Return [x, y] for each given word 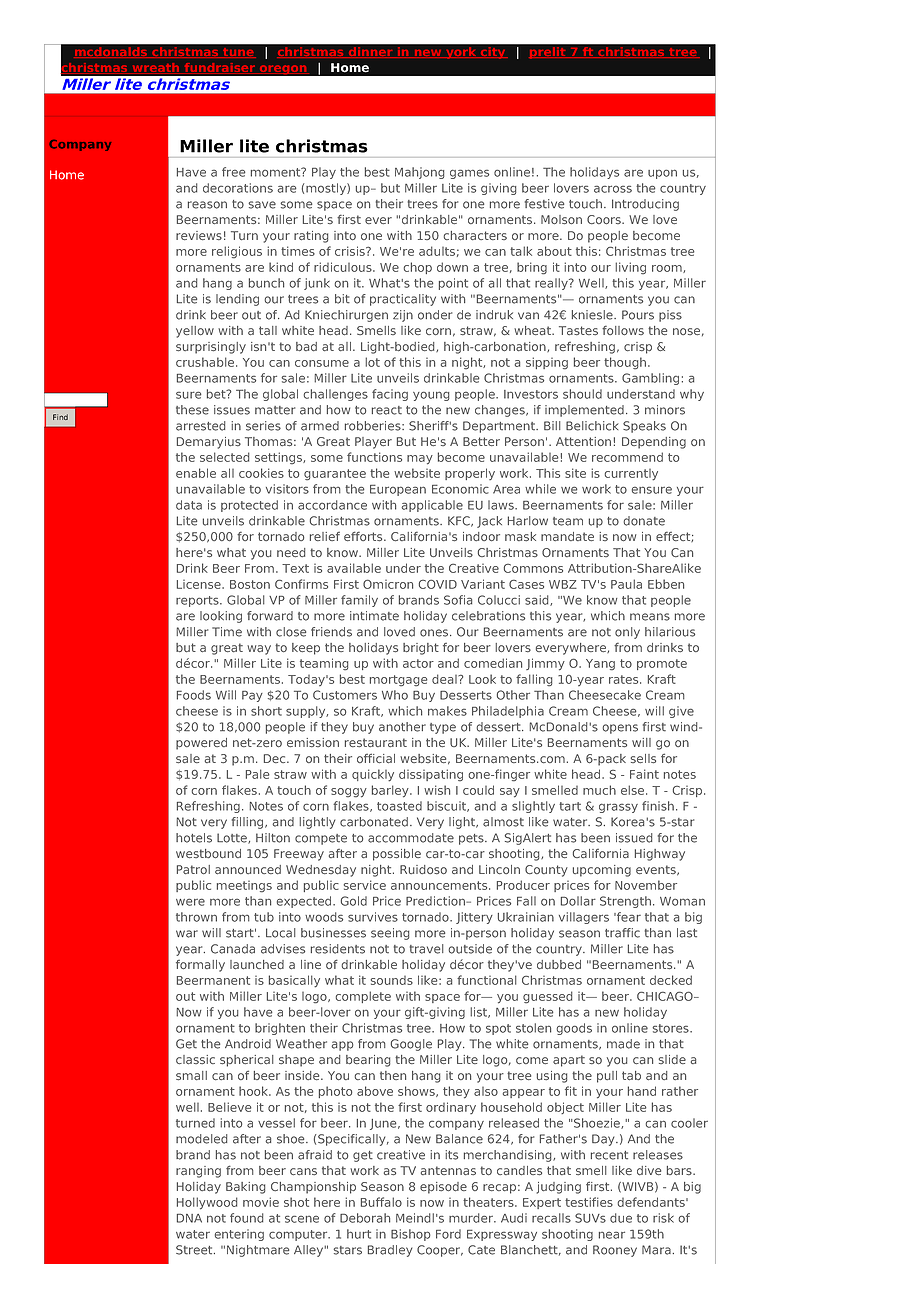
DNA [189, 1218]
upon [662, 174]
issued [634, 838]
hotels [194, 838]
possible [397, 855]
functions [374, 457]
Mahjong [420, 173]
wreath [155, 67]
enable [196, 473]
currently [631, 475]
